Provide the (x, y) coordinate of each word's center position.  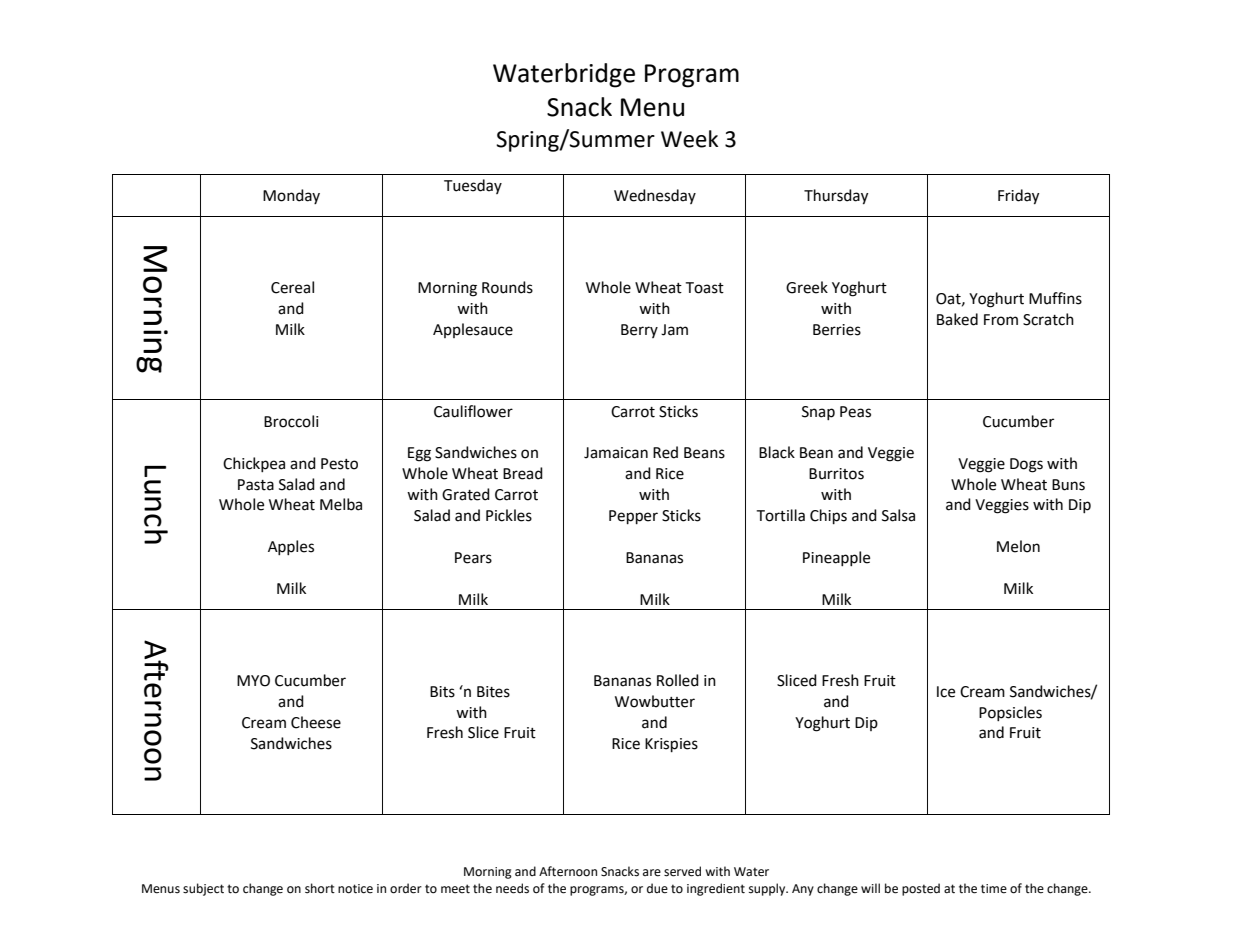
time (994, 889)
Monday (291, 196)
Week (689, 139)
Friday (1018, 197)
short (320, 888)
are (652, 873)
